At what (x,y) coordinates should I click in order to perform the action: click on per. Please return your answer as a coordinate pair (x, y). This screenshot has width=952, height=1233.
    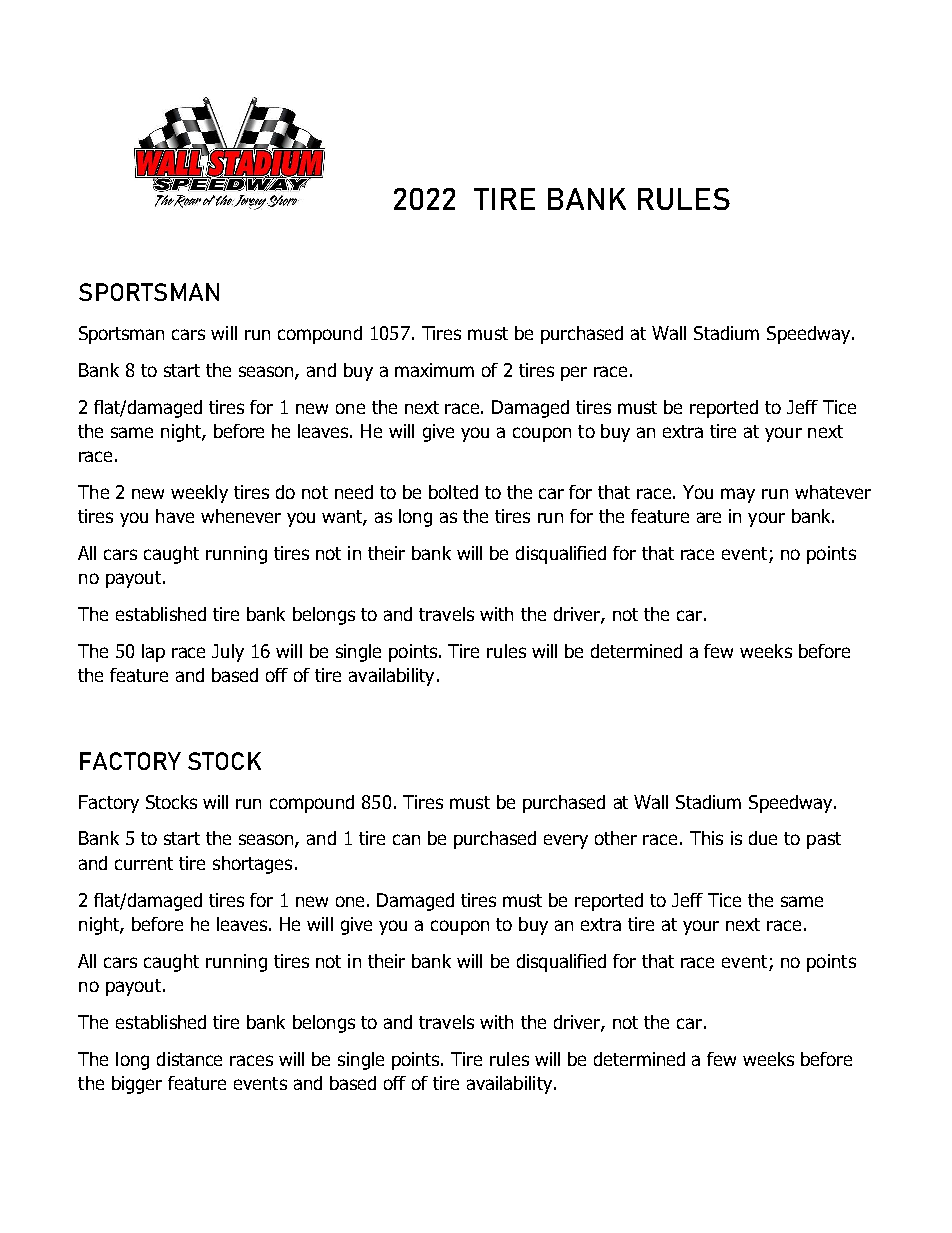
    Looking at the image, I should click on (574, 373).
